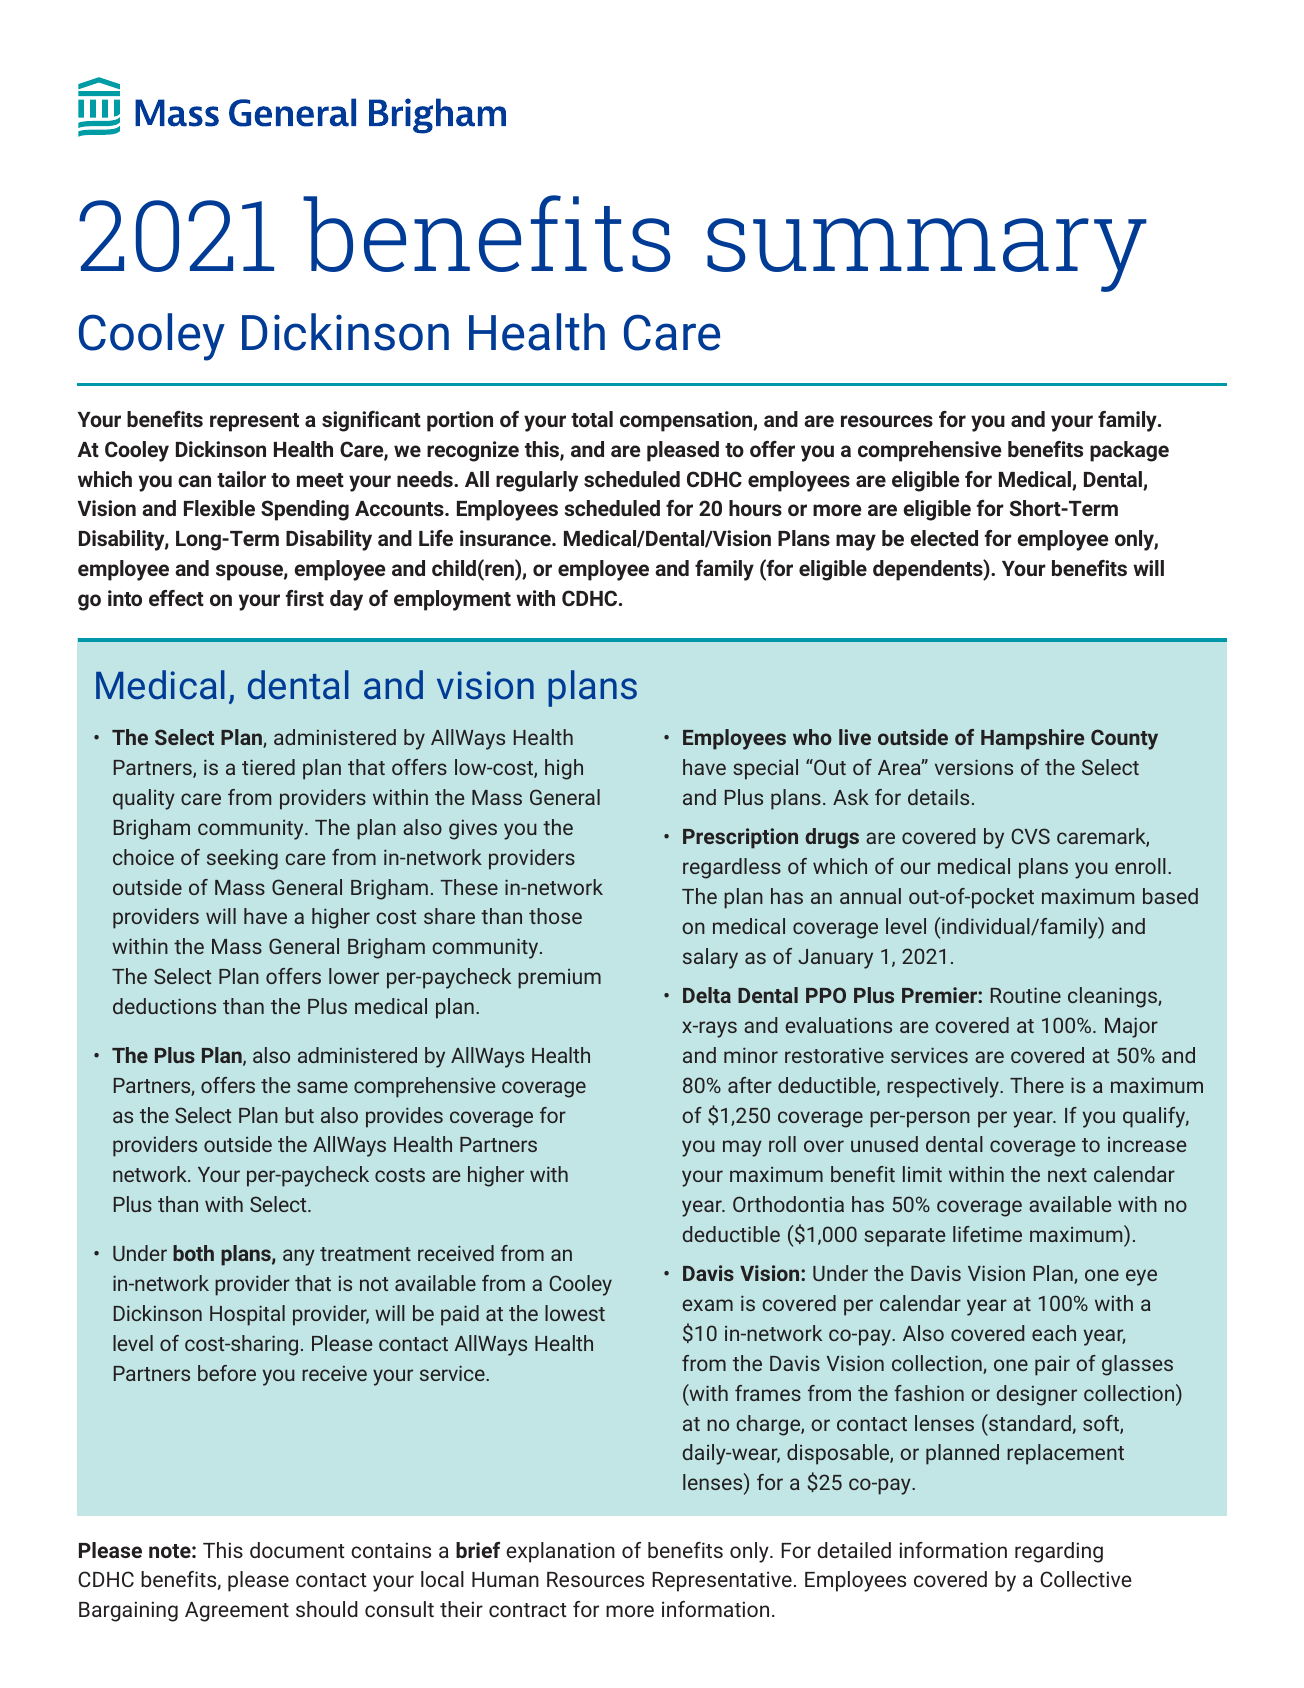 This screenshot has height=1688, width=1304. Describe the element at coordinates (944, 538) in the screenshot. I see `elected` at that location.
